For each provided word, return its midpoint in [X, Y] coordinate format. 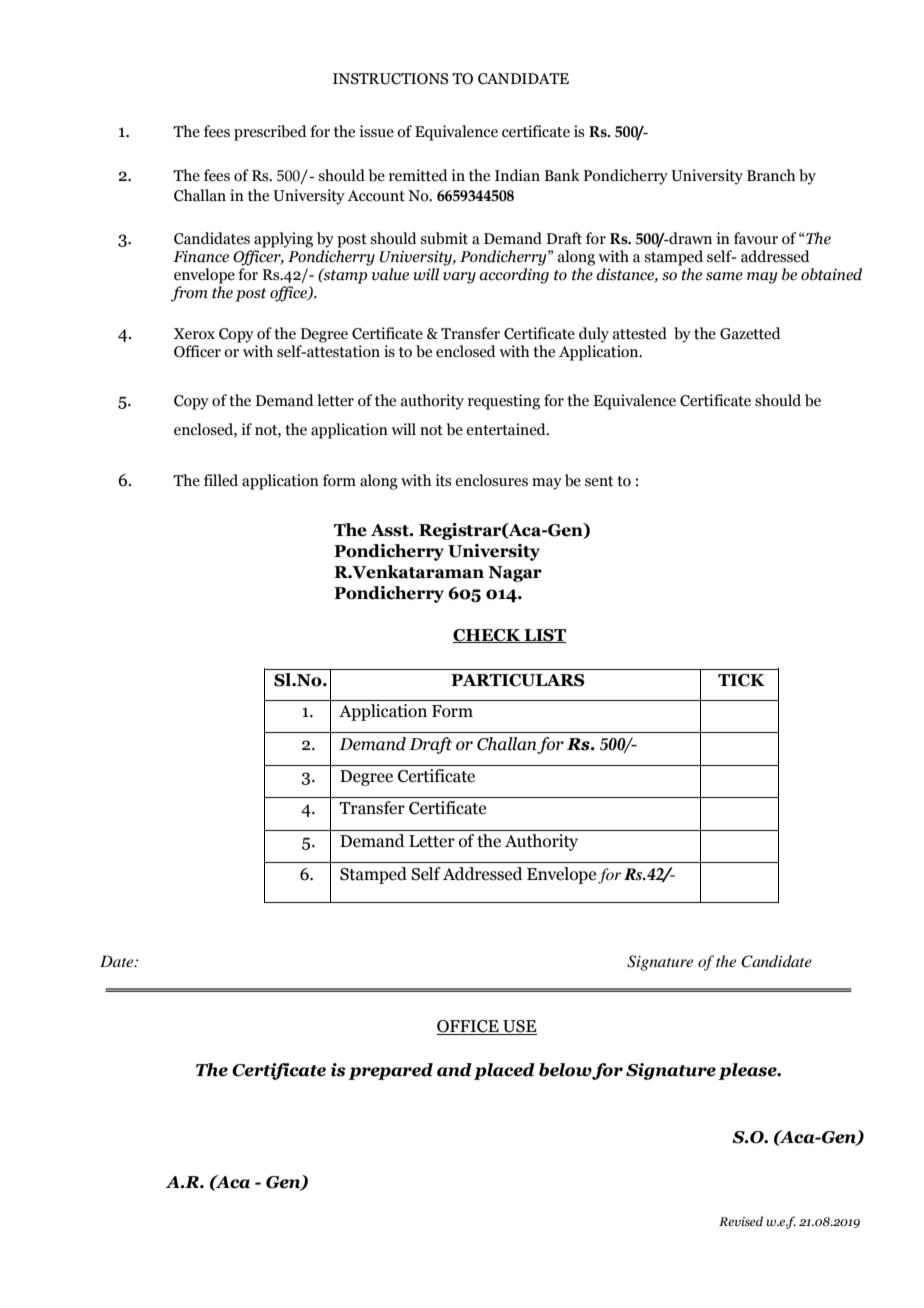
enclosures [491, 480]
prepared [390, 1071]
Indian [517, 175]
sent [599, 481]
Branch [771, 175]
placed [504, 1071]
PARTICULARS [518, 680]
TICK [741, 680]
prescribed [270, 133]
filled [221, 480]
